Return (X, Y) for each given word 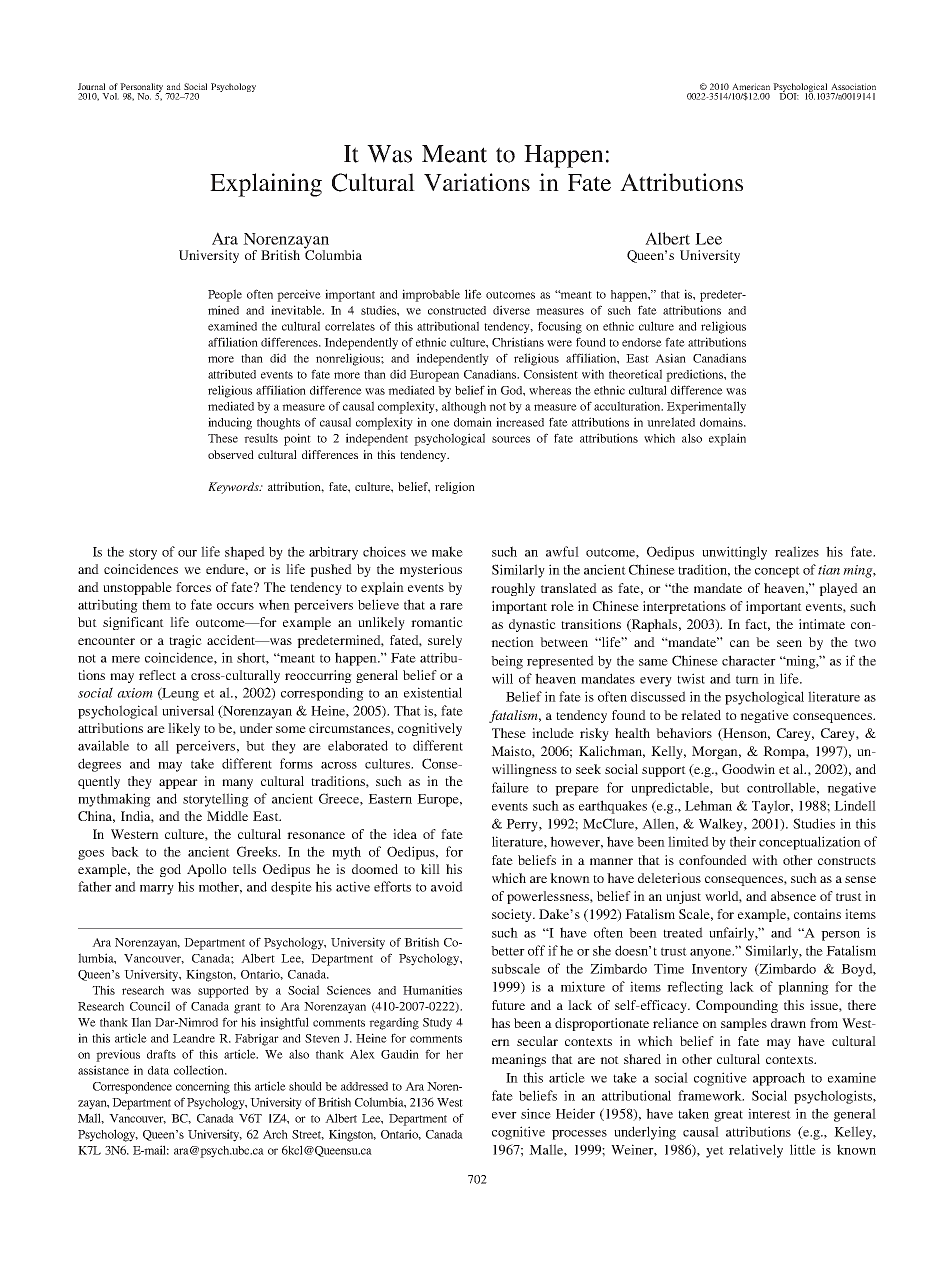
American (751, 88)
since (536, 1113)
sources (511, 439)
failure (510, 787)
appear (178, 784)
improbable (431, 295)
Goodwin (748, 769)
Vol (110, 96)
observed (231, 454)
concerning (203, 1087)
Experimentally (706, 407)
